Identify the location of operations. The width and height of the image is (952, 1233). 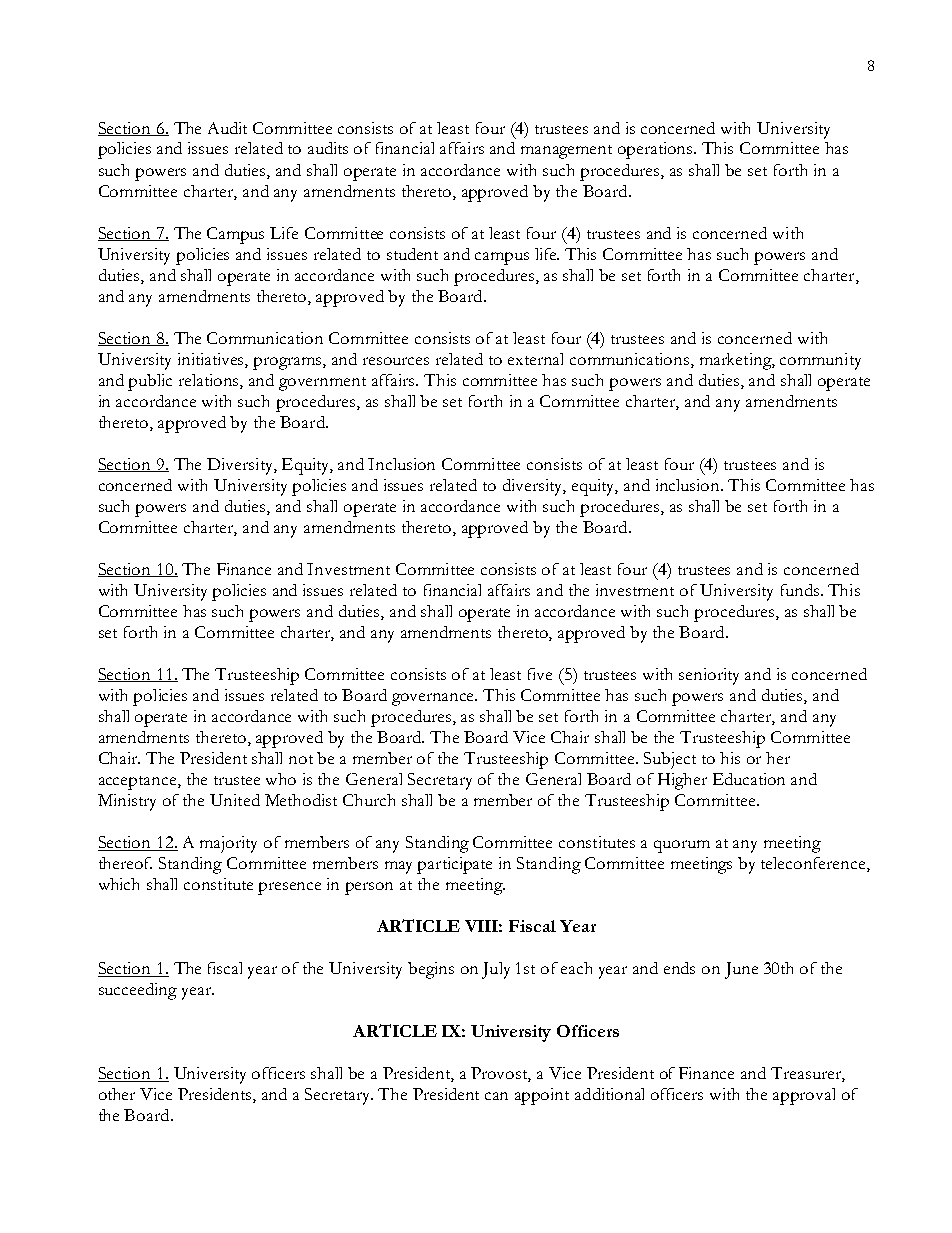
(656, 150).
